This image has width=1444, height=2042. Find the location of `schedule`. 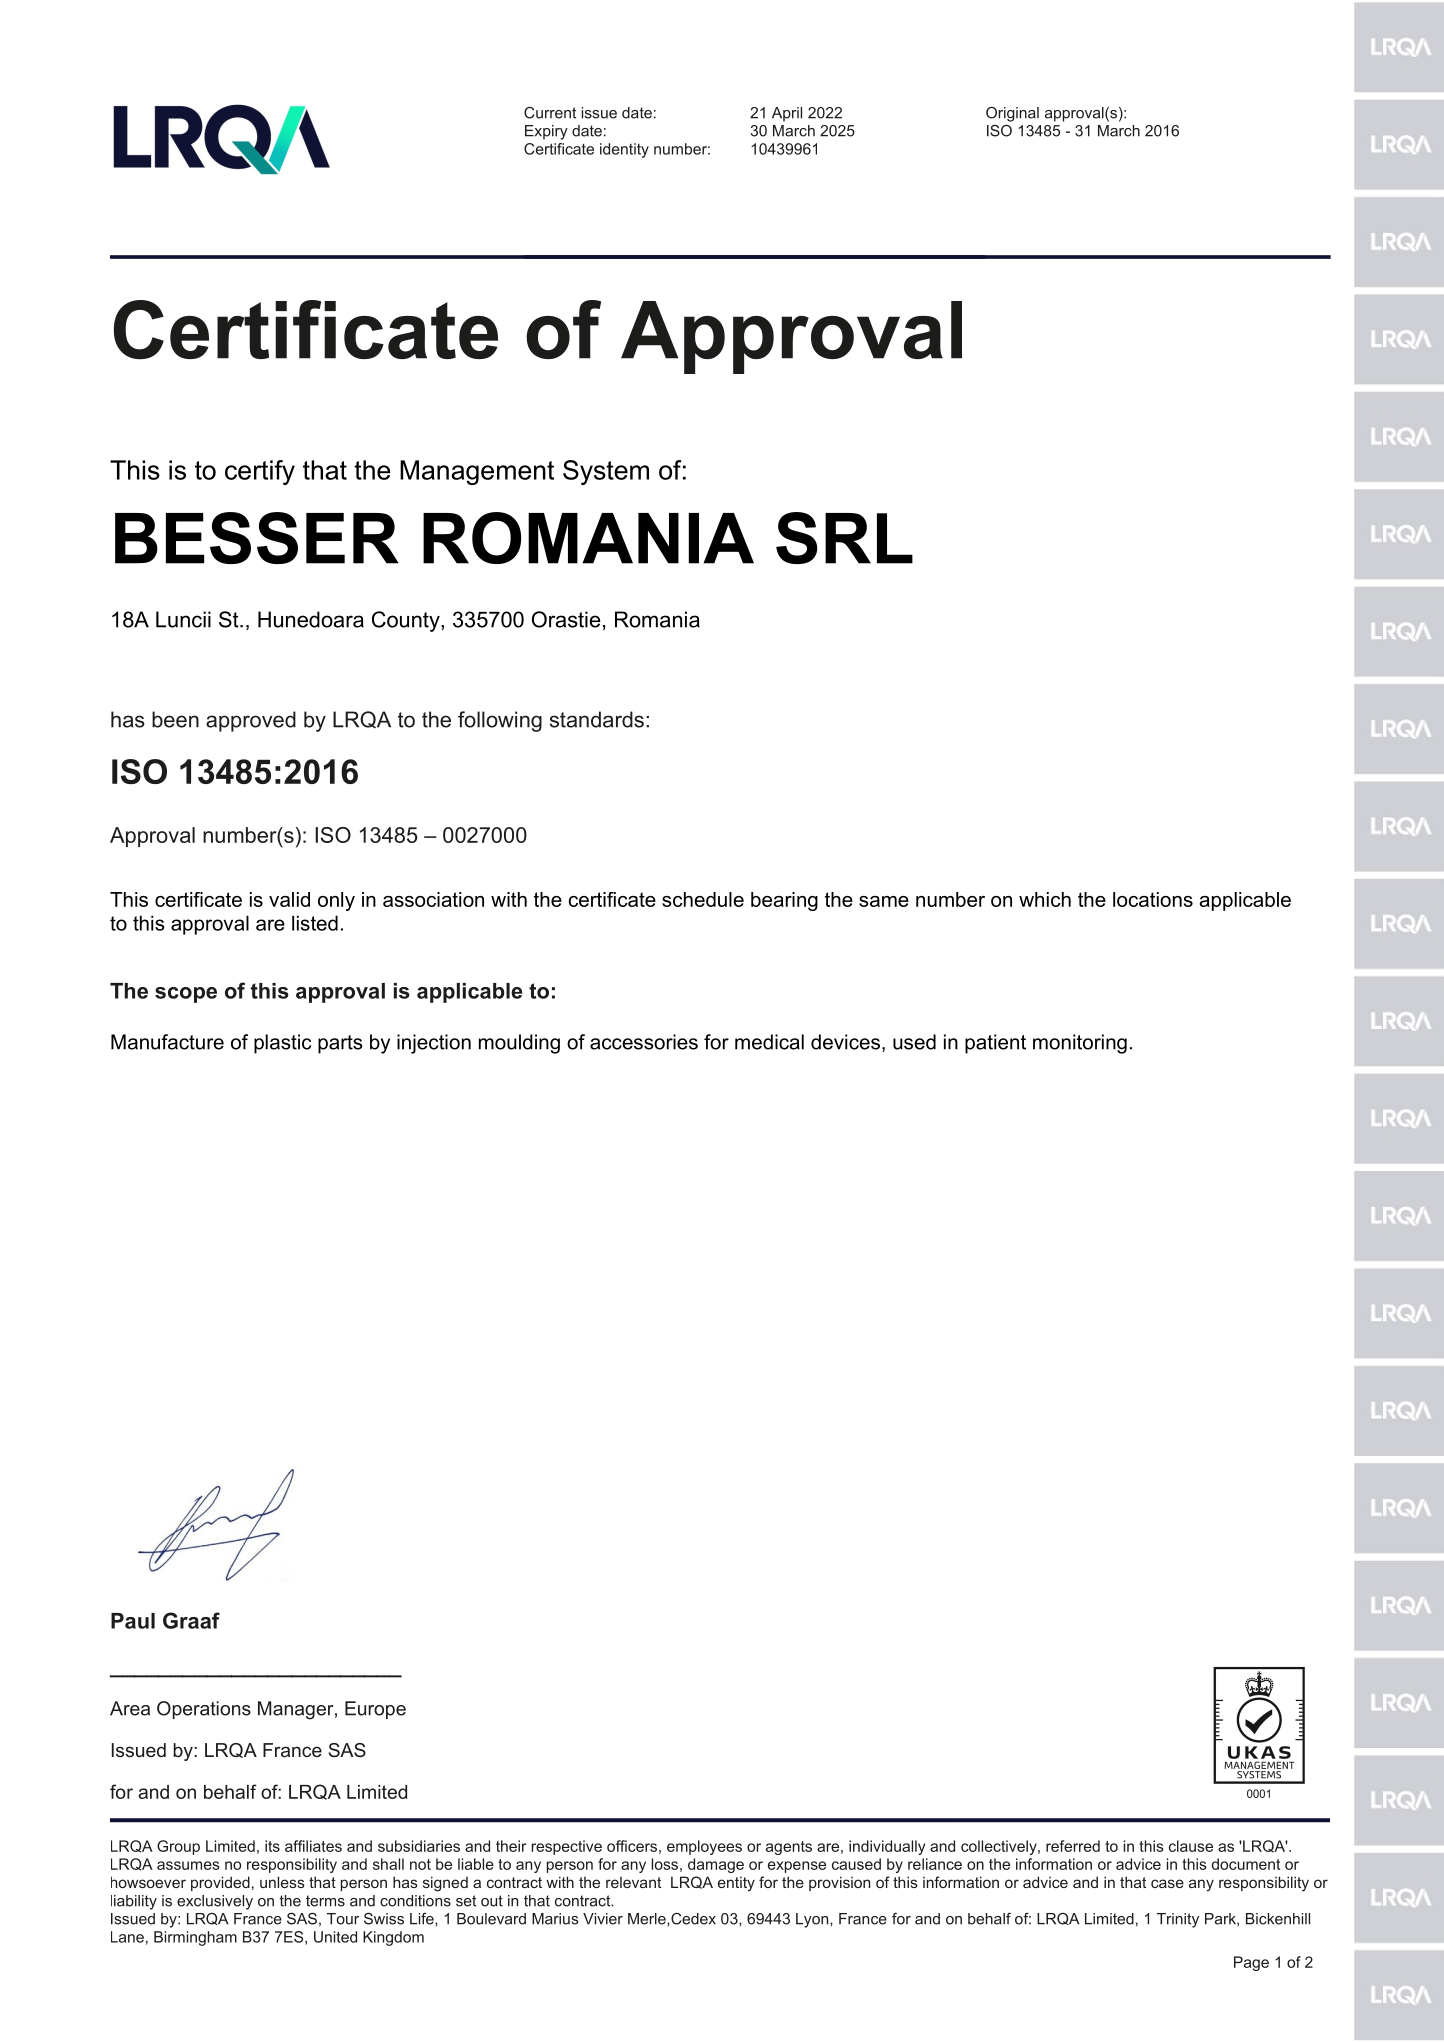

schedule is located at coordinates (703, 899).
